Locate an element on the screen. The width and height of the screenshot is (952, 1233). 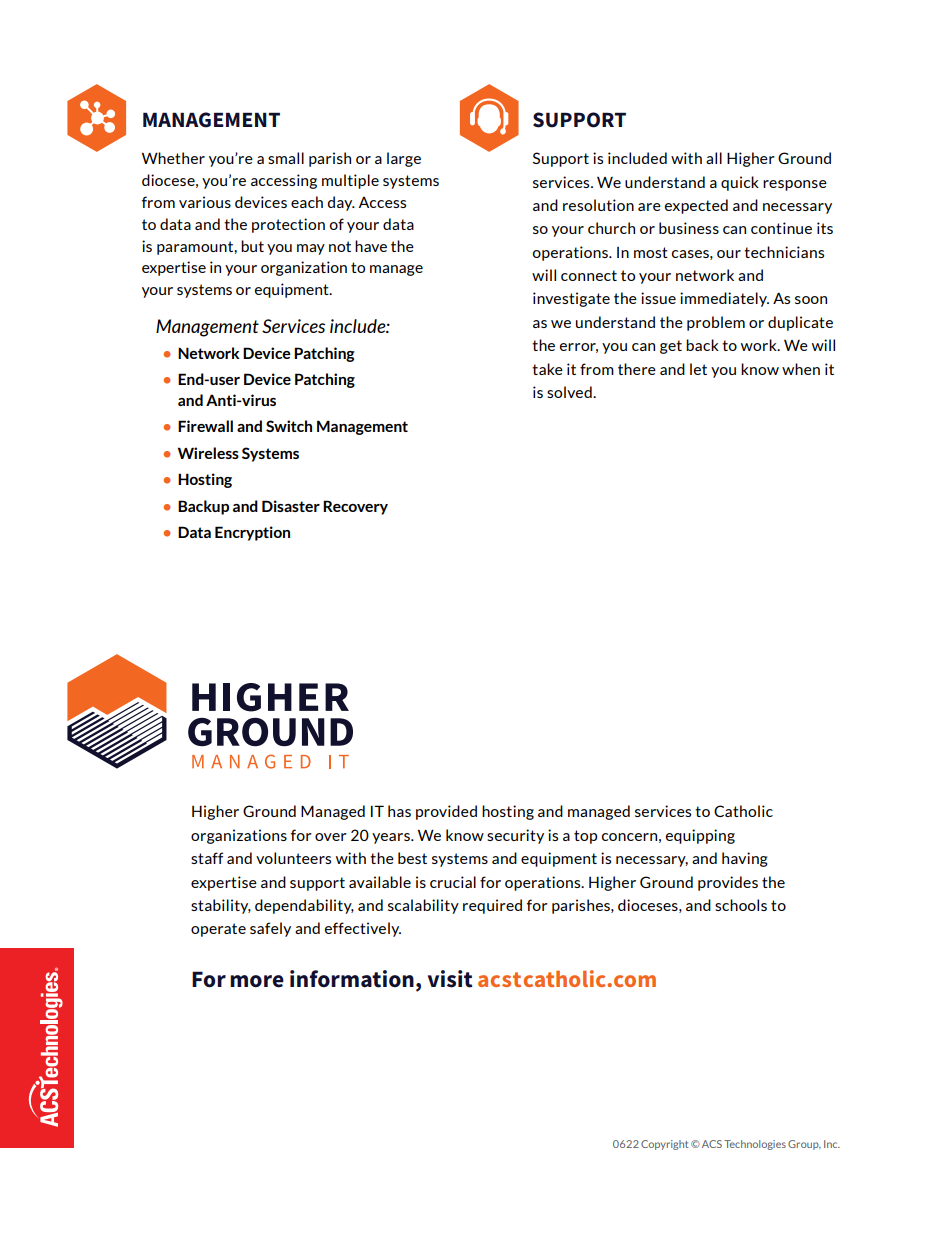
Encryption is located at coordinates (252, 533).
